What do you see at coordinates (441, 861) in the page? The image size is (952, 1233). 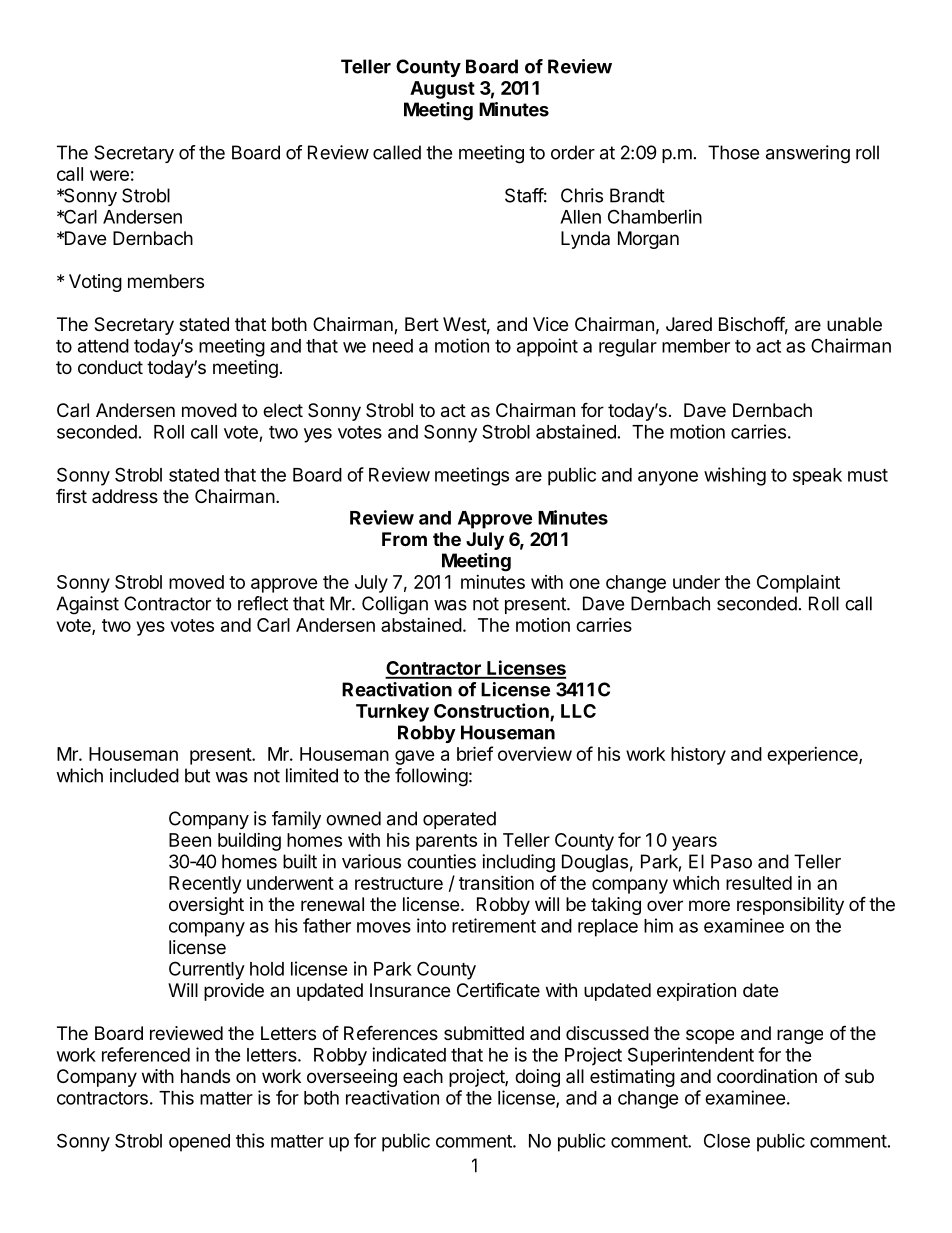 I see `counties` at bounding box center [441, 861].
